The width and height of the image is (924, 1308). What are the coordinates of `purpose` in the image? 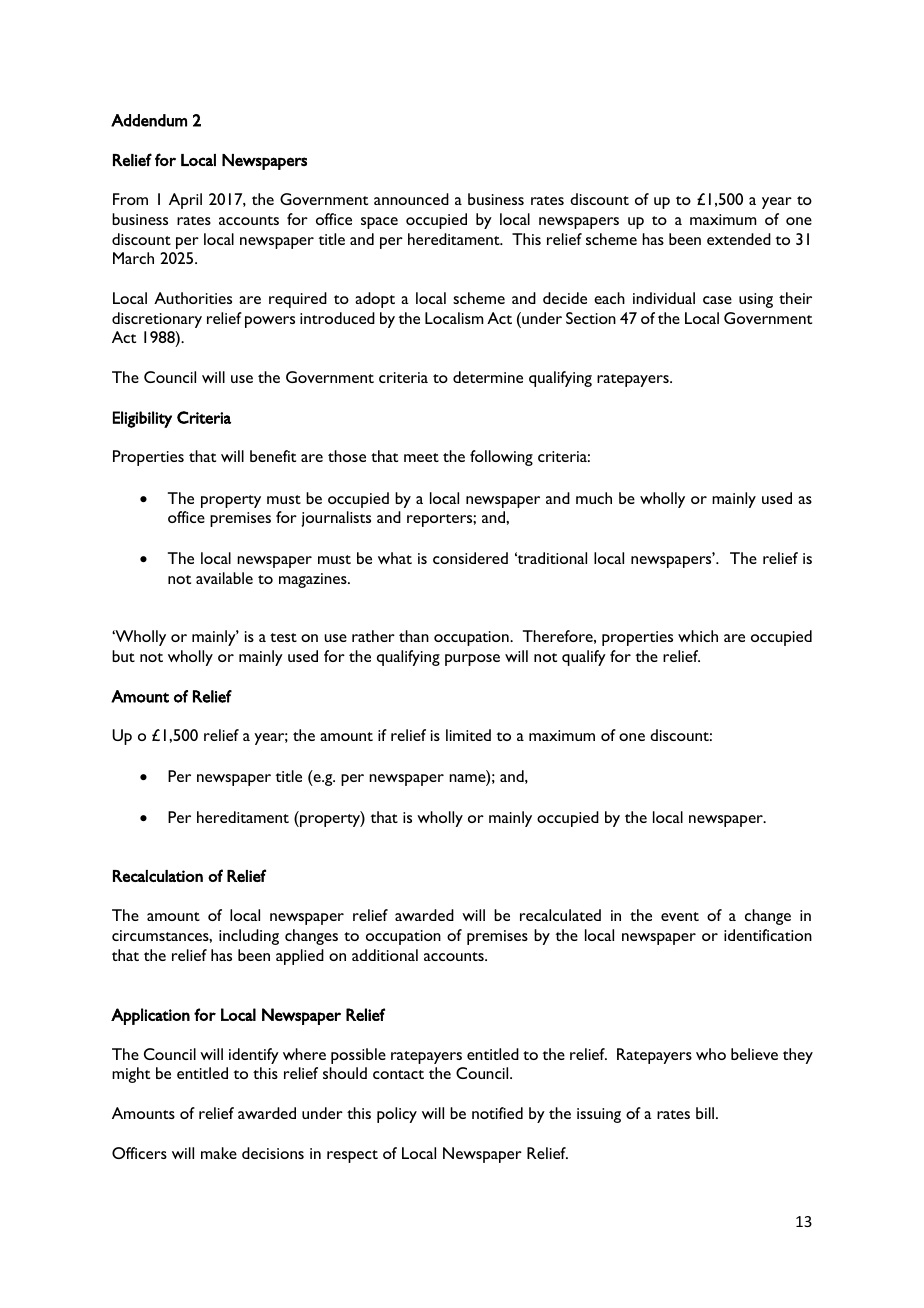 It's located at (472, 660).
